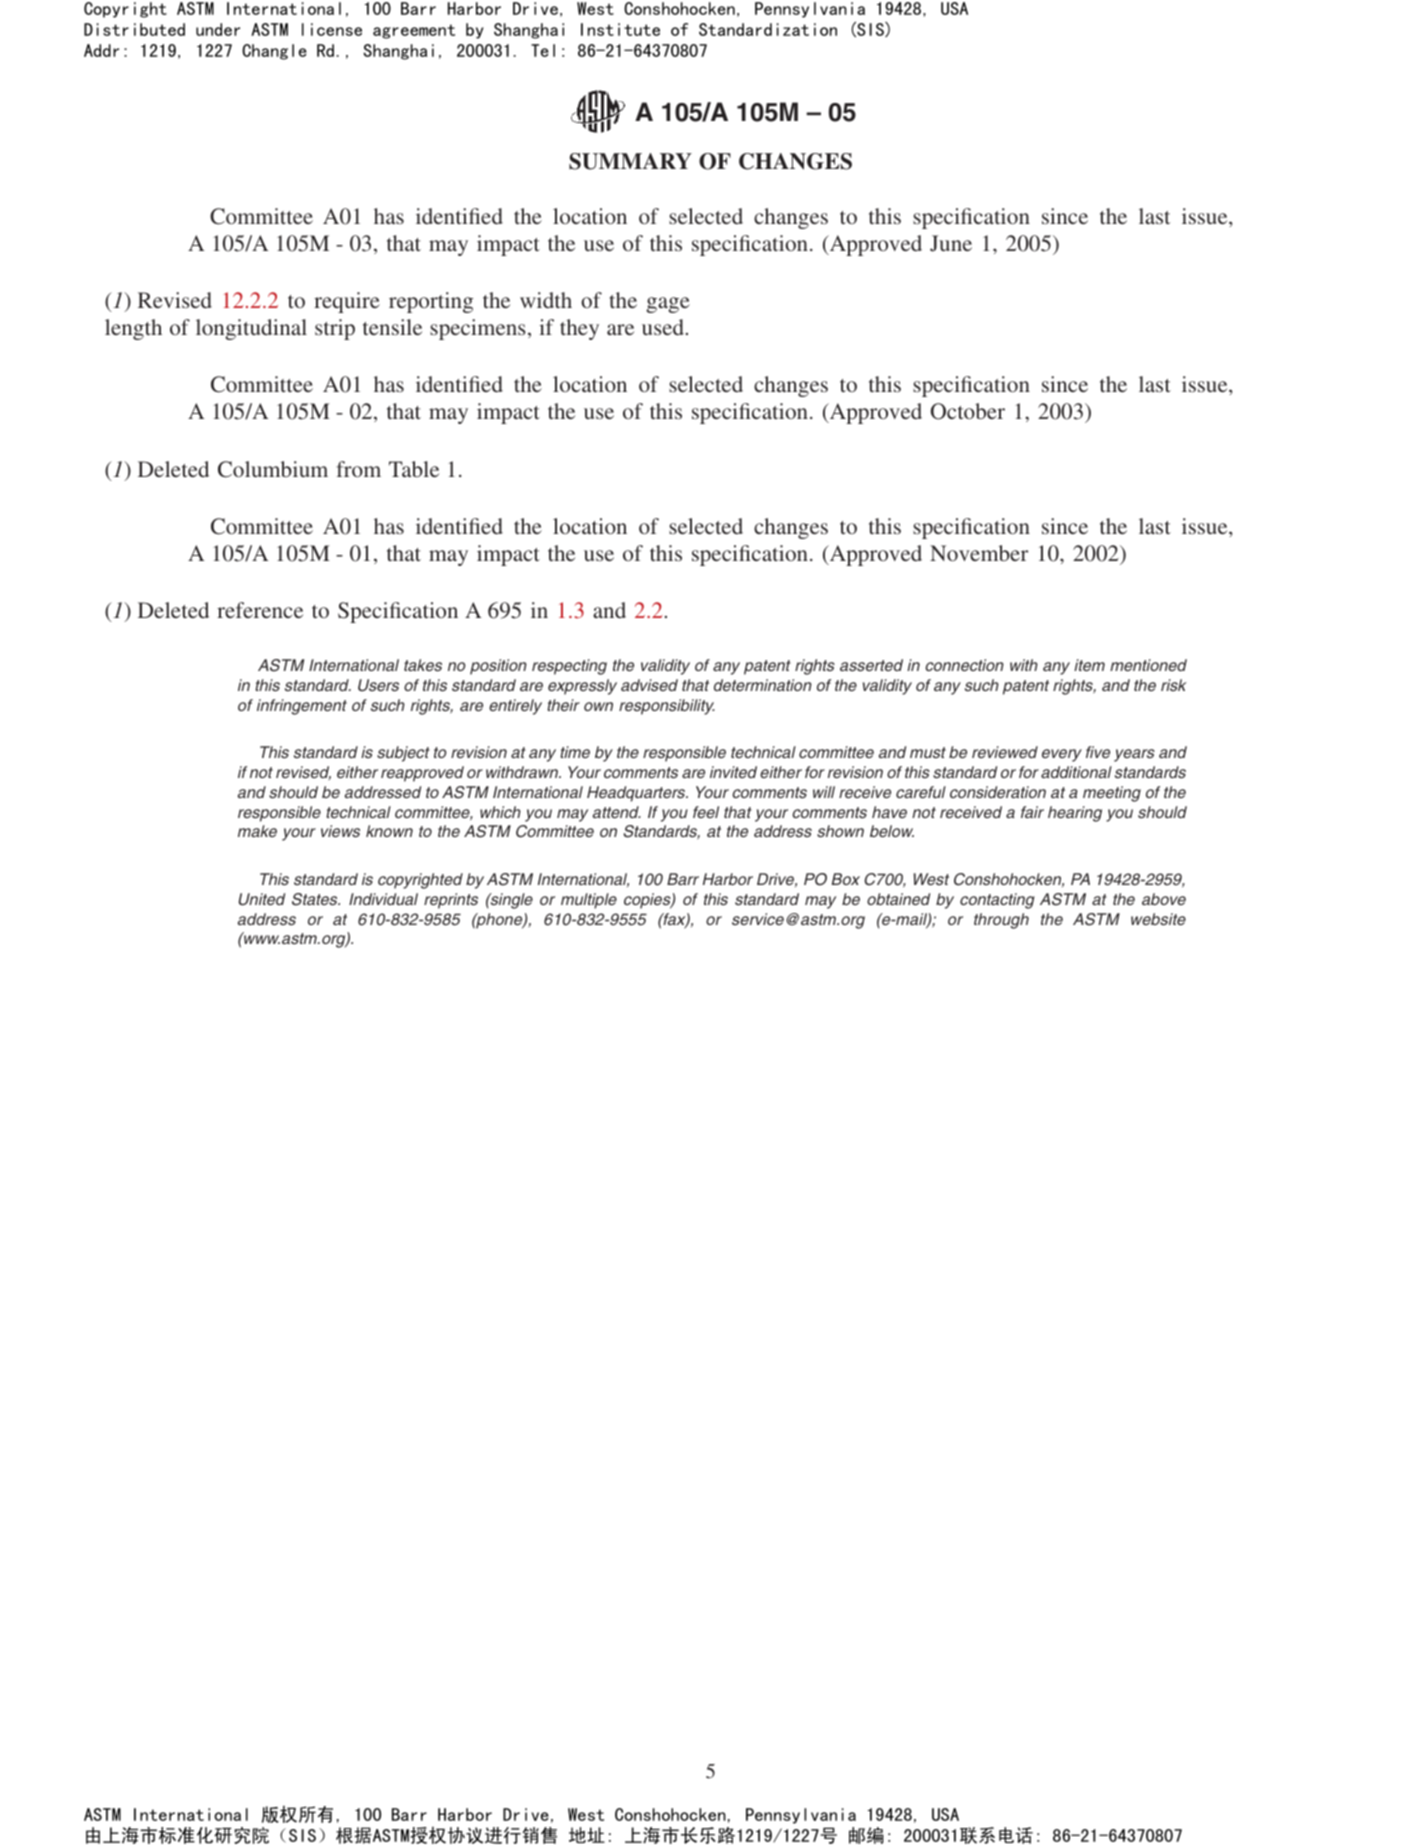  I want to click on States, so click(316, 899).
